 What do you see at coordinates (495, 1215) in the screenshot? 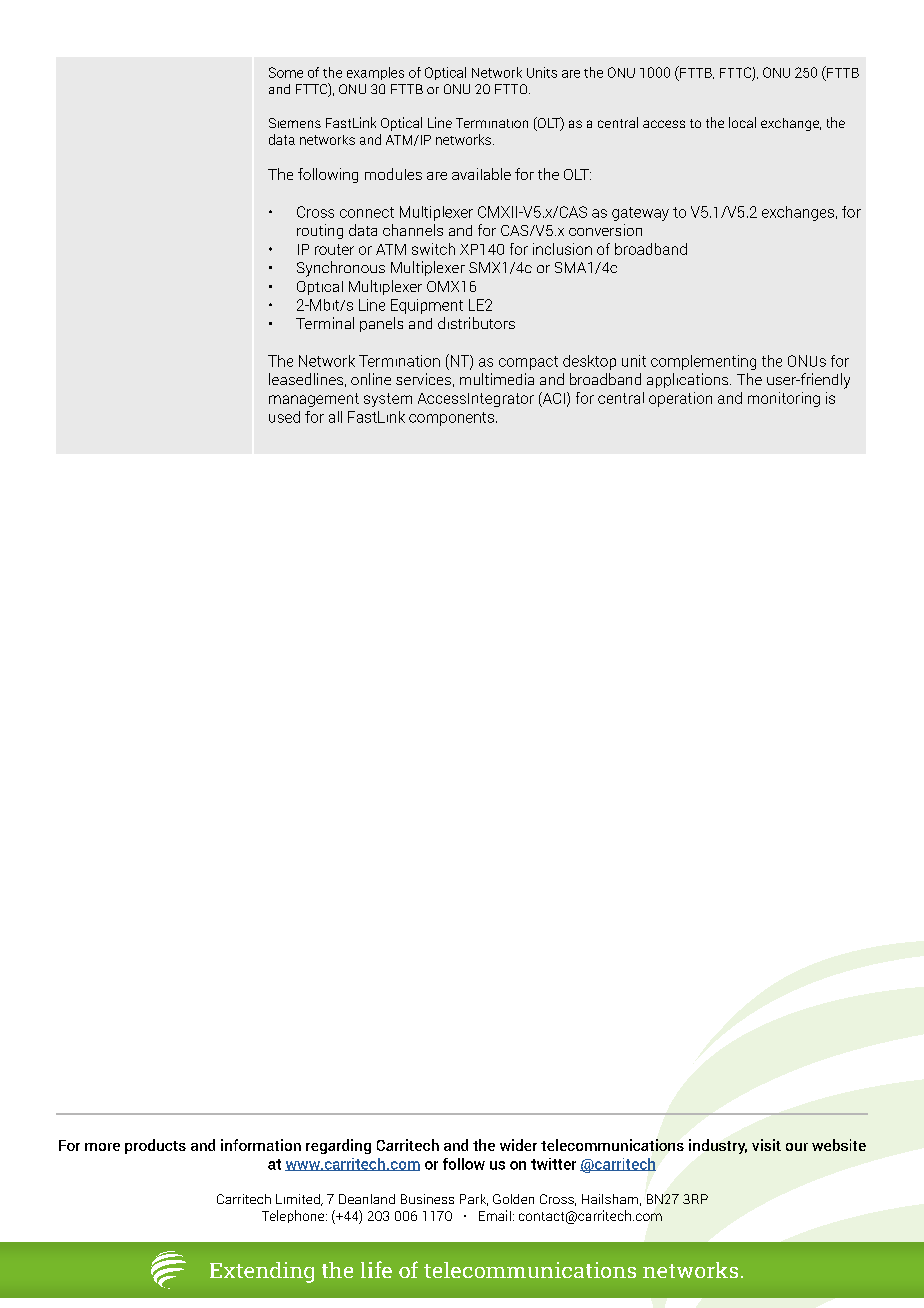
I see `Email` at bounding box center [495, 1215].
